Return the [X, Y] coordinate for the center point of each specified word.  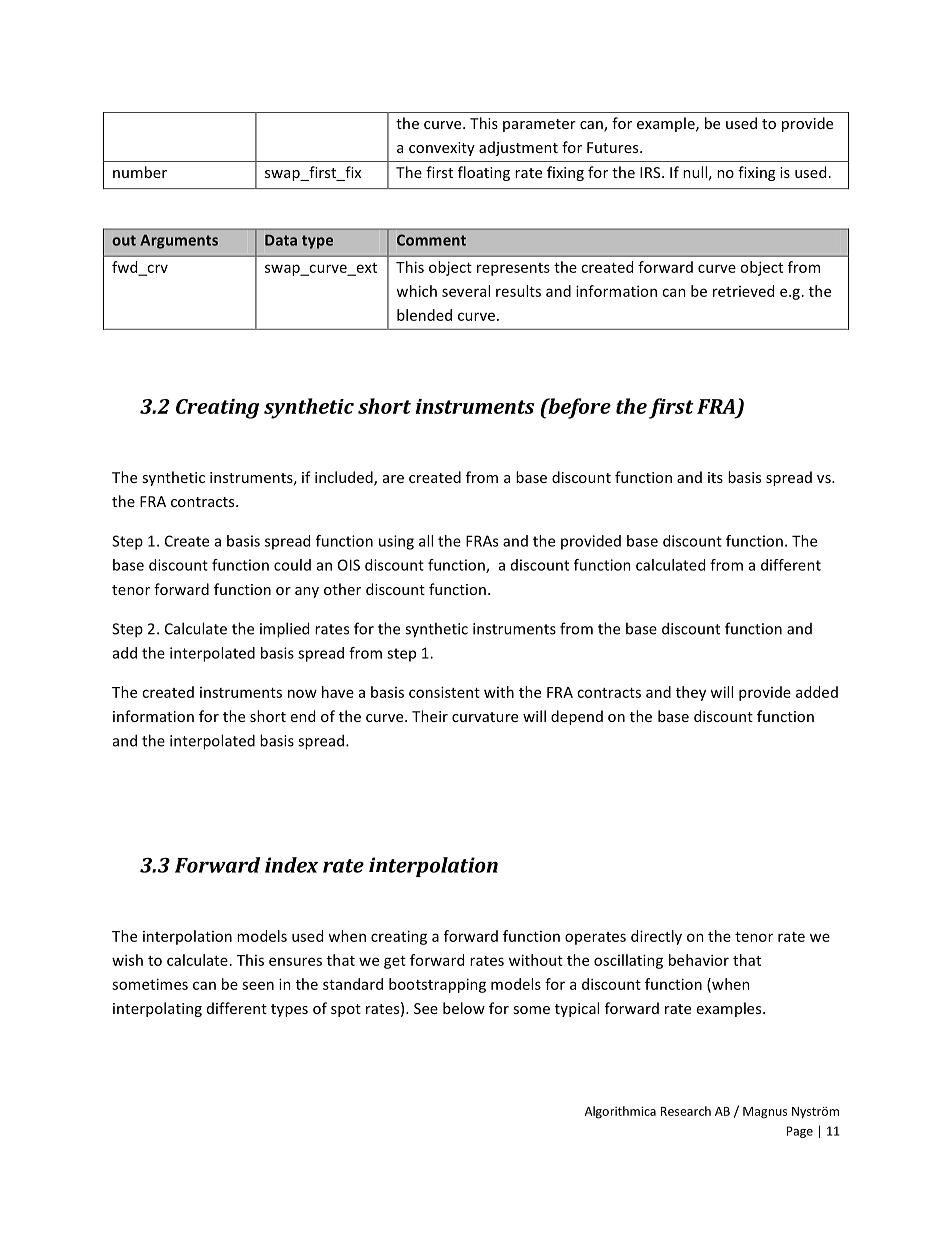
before [578, 408]
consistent [444, 692]
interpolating [157, 1009]
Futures [614, 147]
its [715, 477]
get [395, 962]
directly [656, 937]
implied [284, 630]
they [691, 693]
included [345, 478]
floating [484, 173]
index [291, 865]
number [140, 172]
